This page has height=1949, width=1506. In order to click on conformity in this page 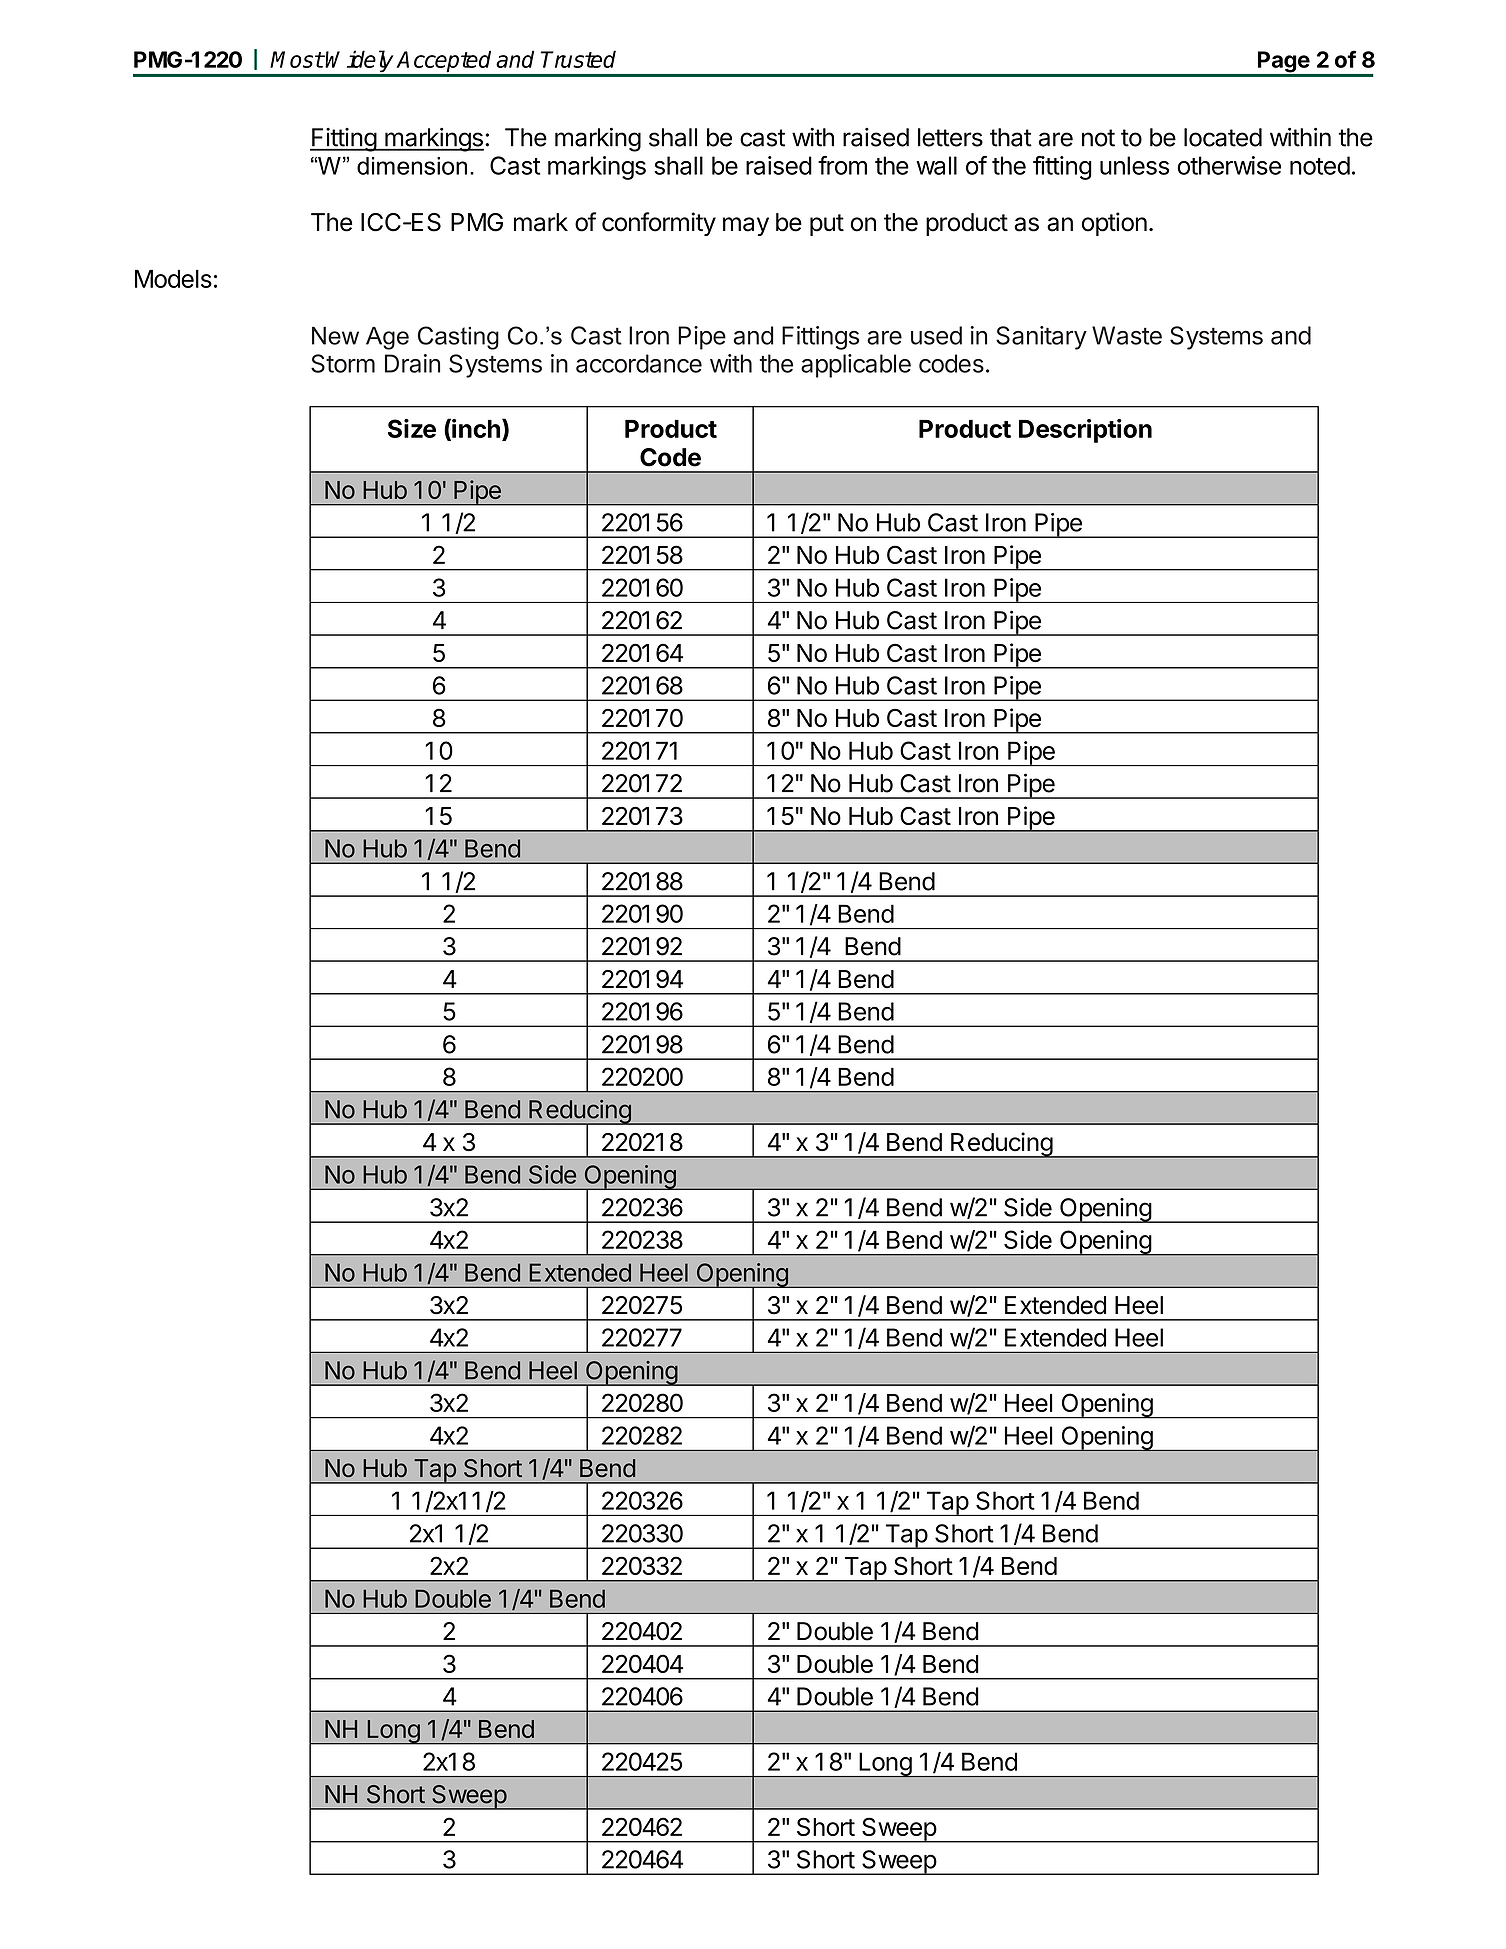, I will do `click(659, 224)`.
